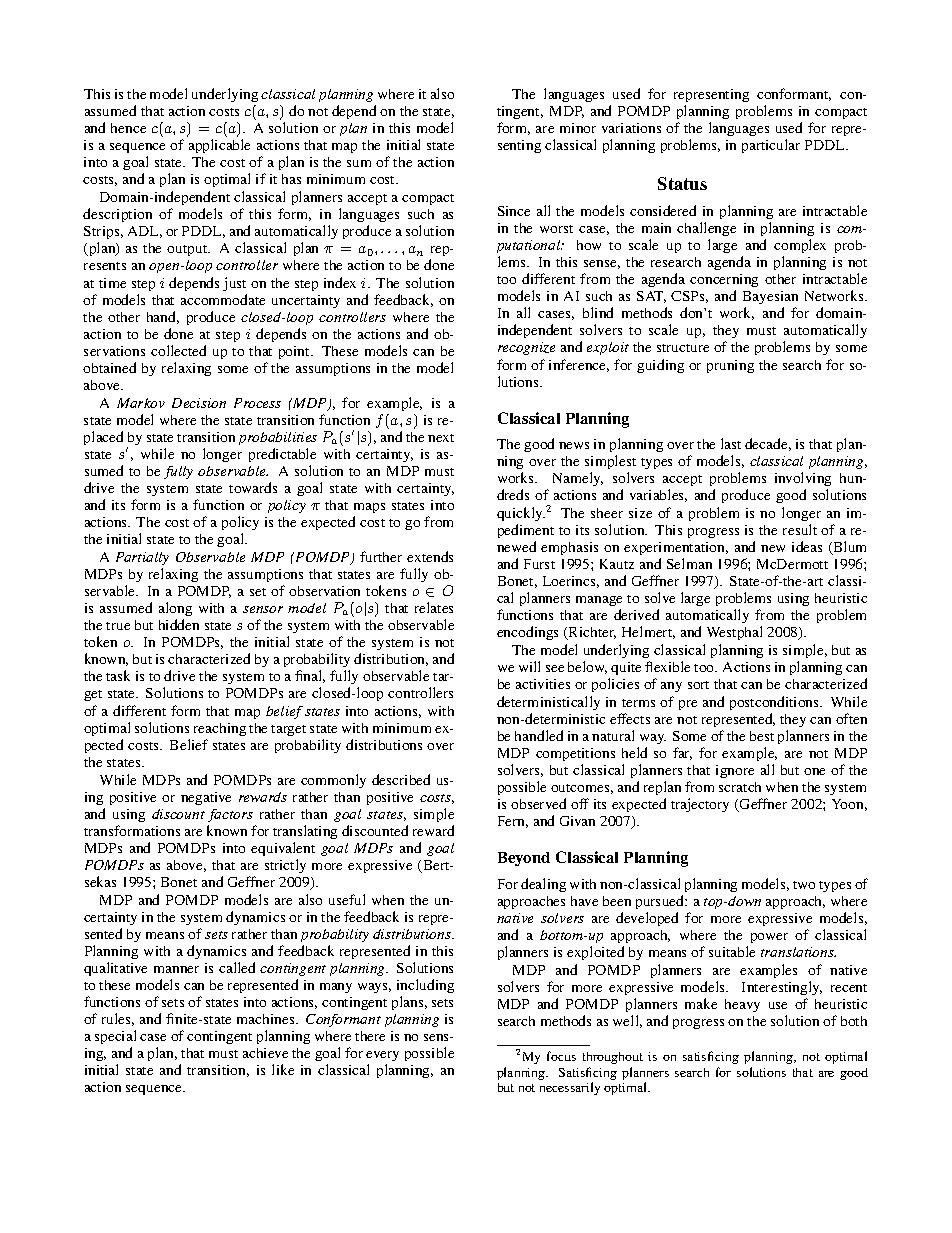 The height and width of the screenshot is (1233, 952). What do you see at coordinates (514, 211) in the screenshot?
I see `Since` at bounding box center [514, 211].
